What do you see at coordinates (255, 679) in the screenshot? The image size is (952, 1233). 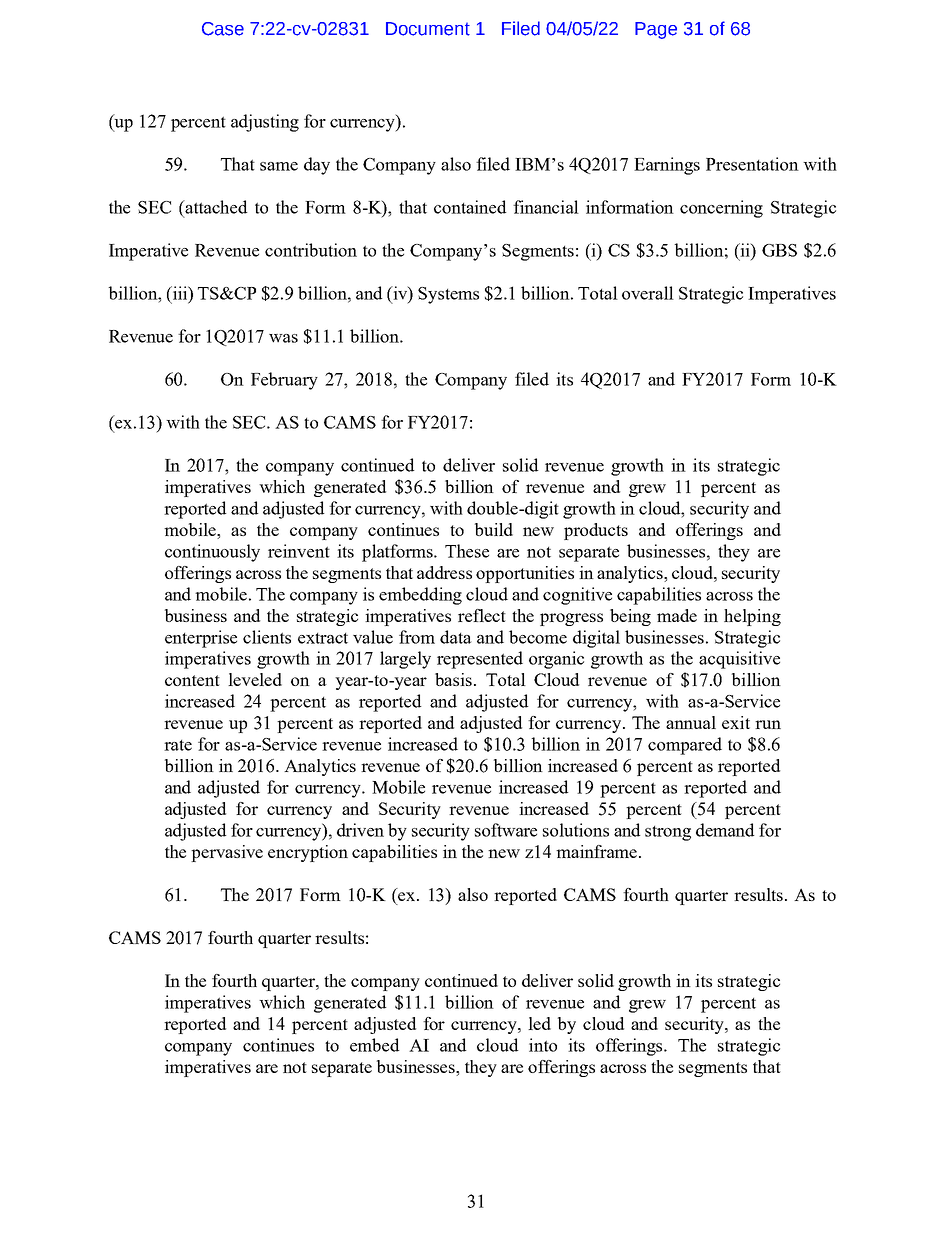 I see `leveled` at bounding box center [255, 679].
